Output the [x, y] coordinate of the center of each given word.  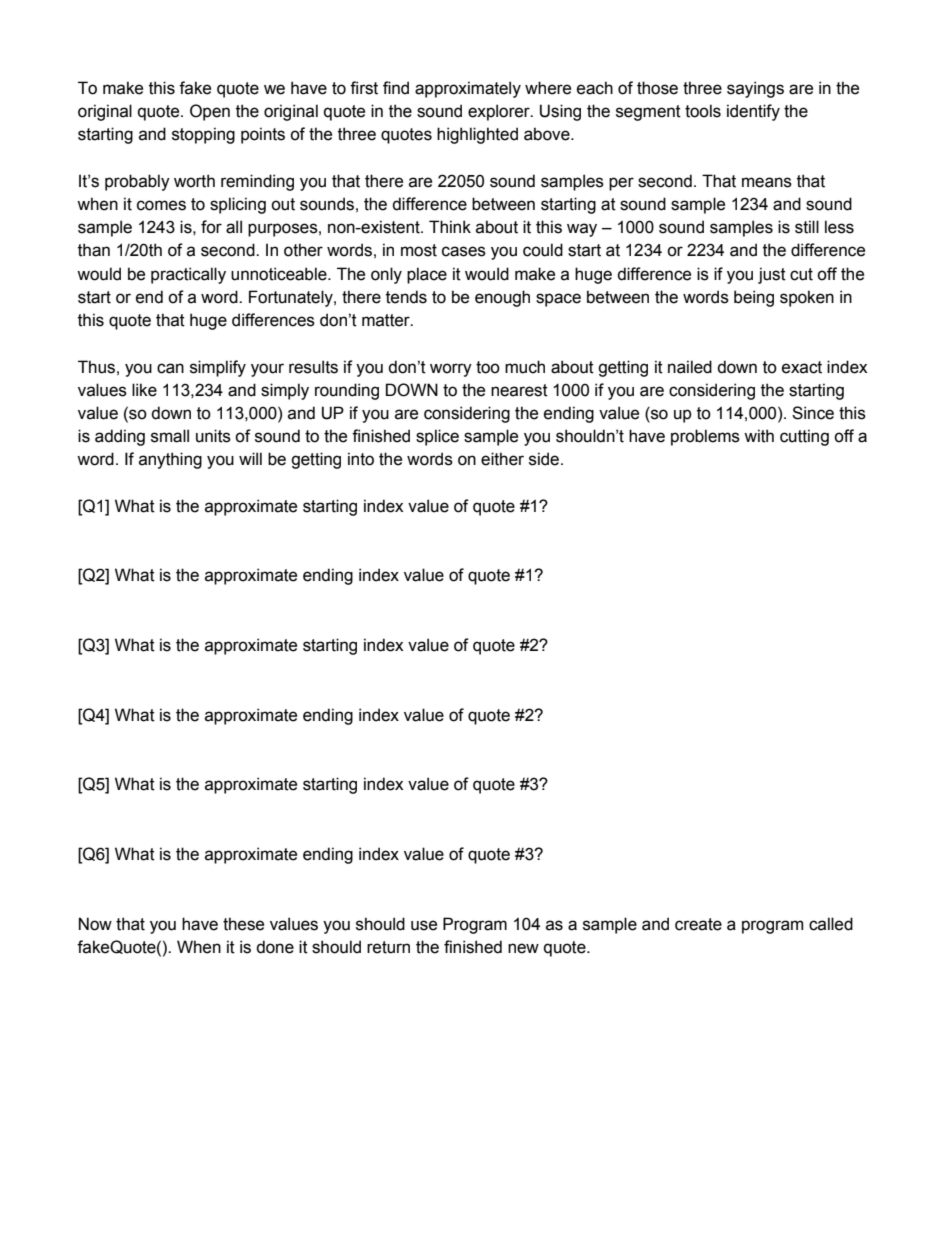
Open [210, 112]
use [424, 925]
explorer [500, 112]
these [243, 924]
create [698, 924]
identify [753, 112]
